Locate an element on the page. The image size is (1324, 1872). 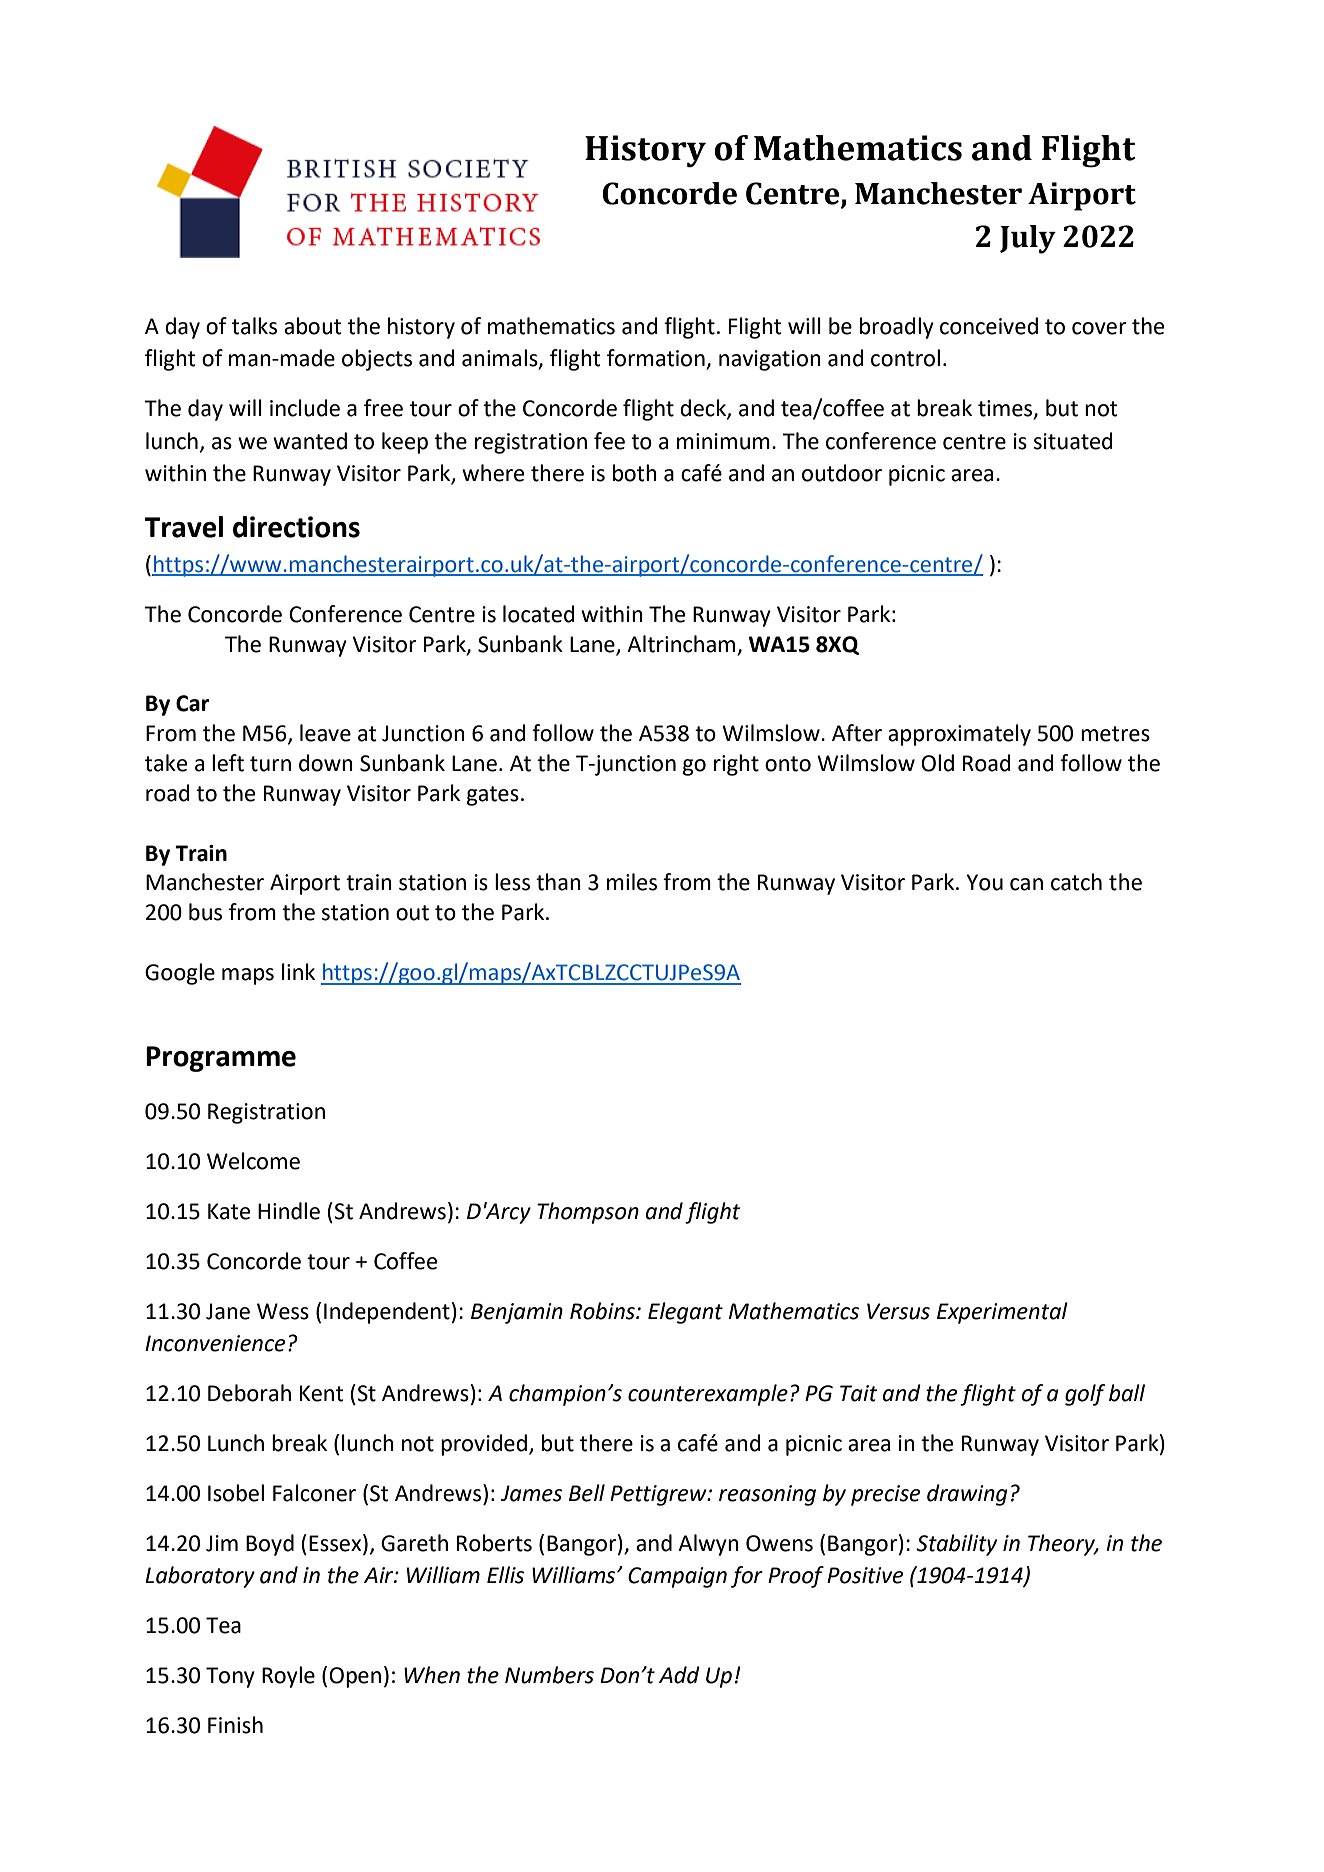
conceived is located at coordinates (989, 326).
